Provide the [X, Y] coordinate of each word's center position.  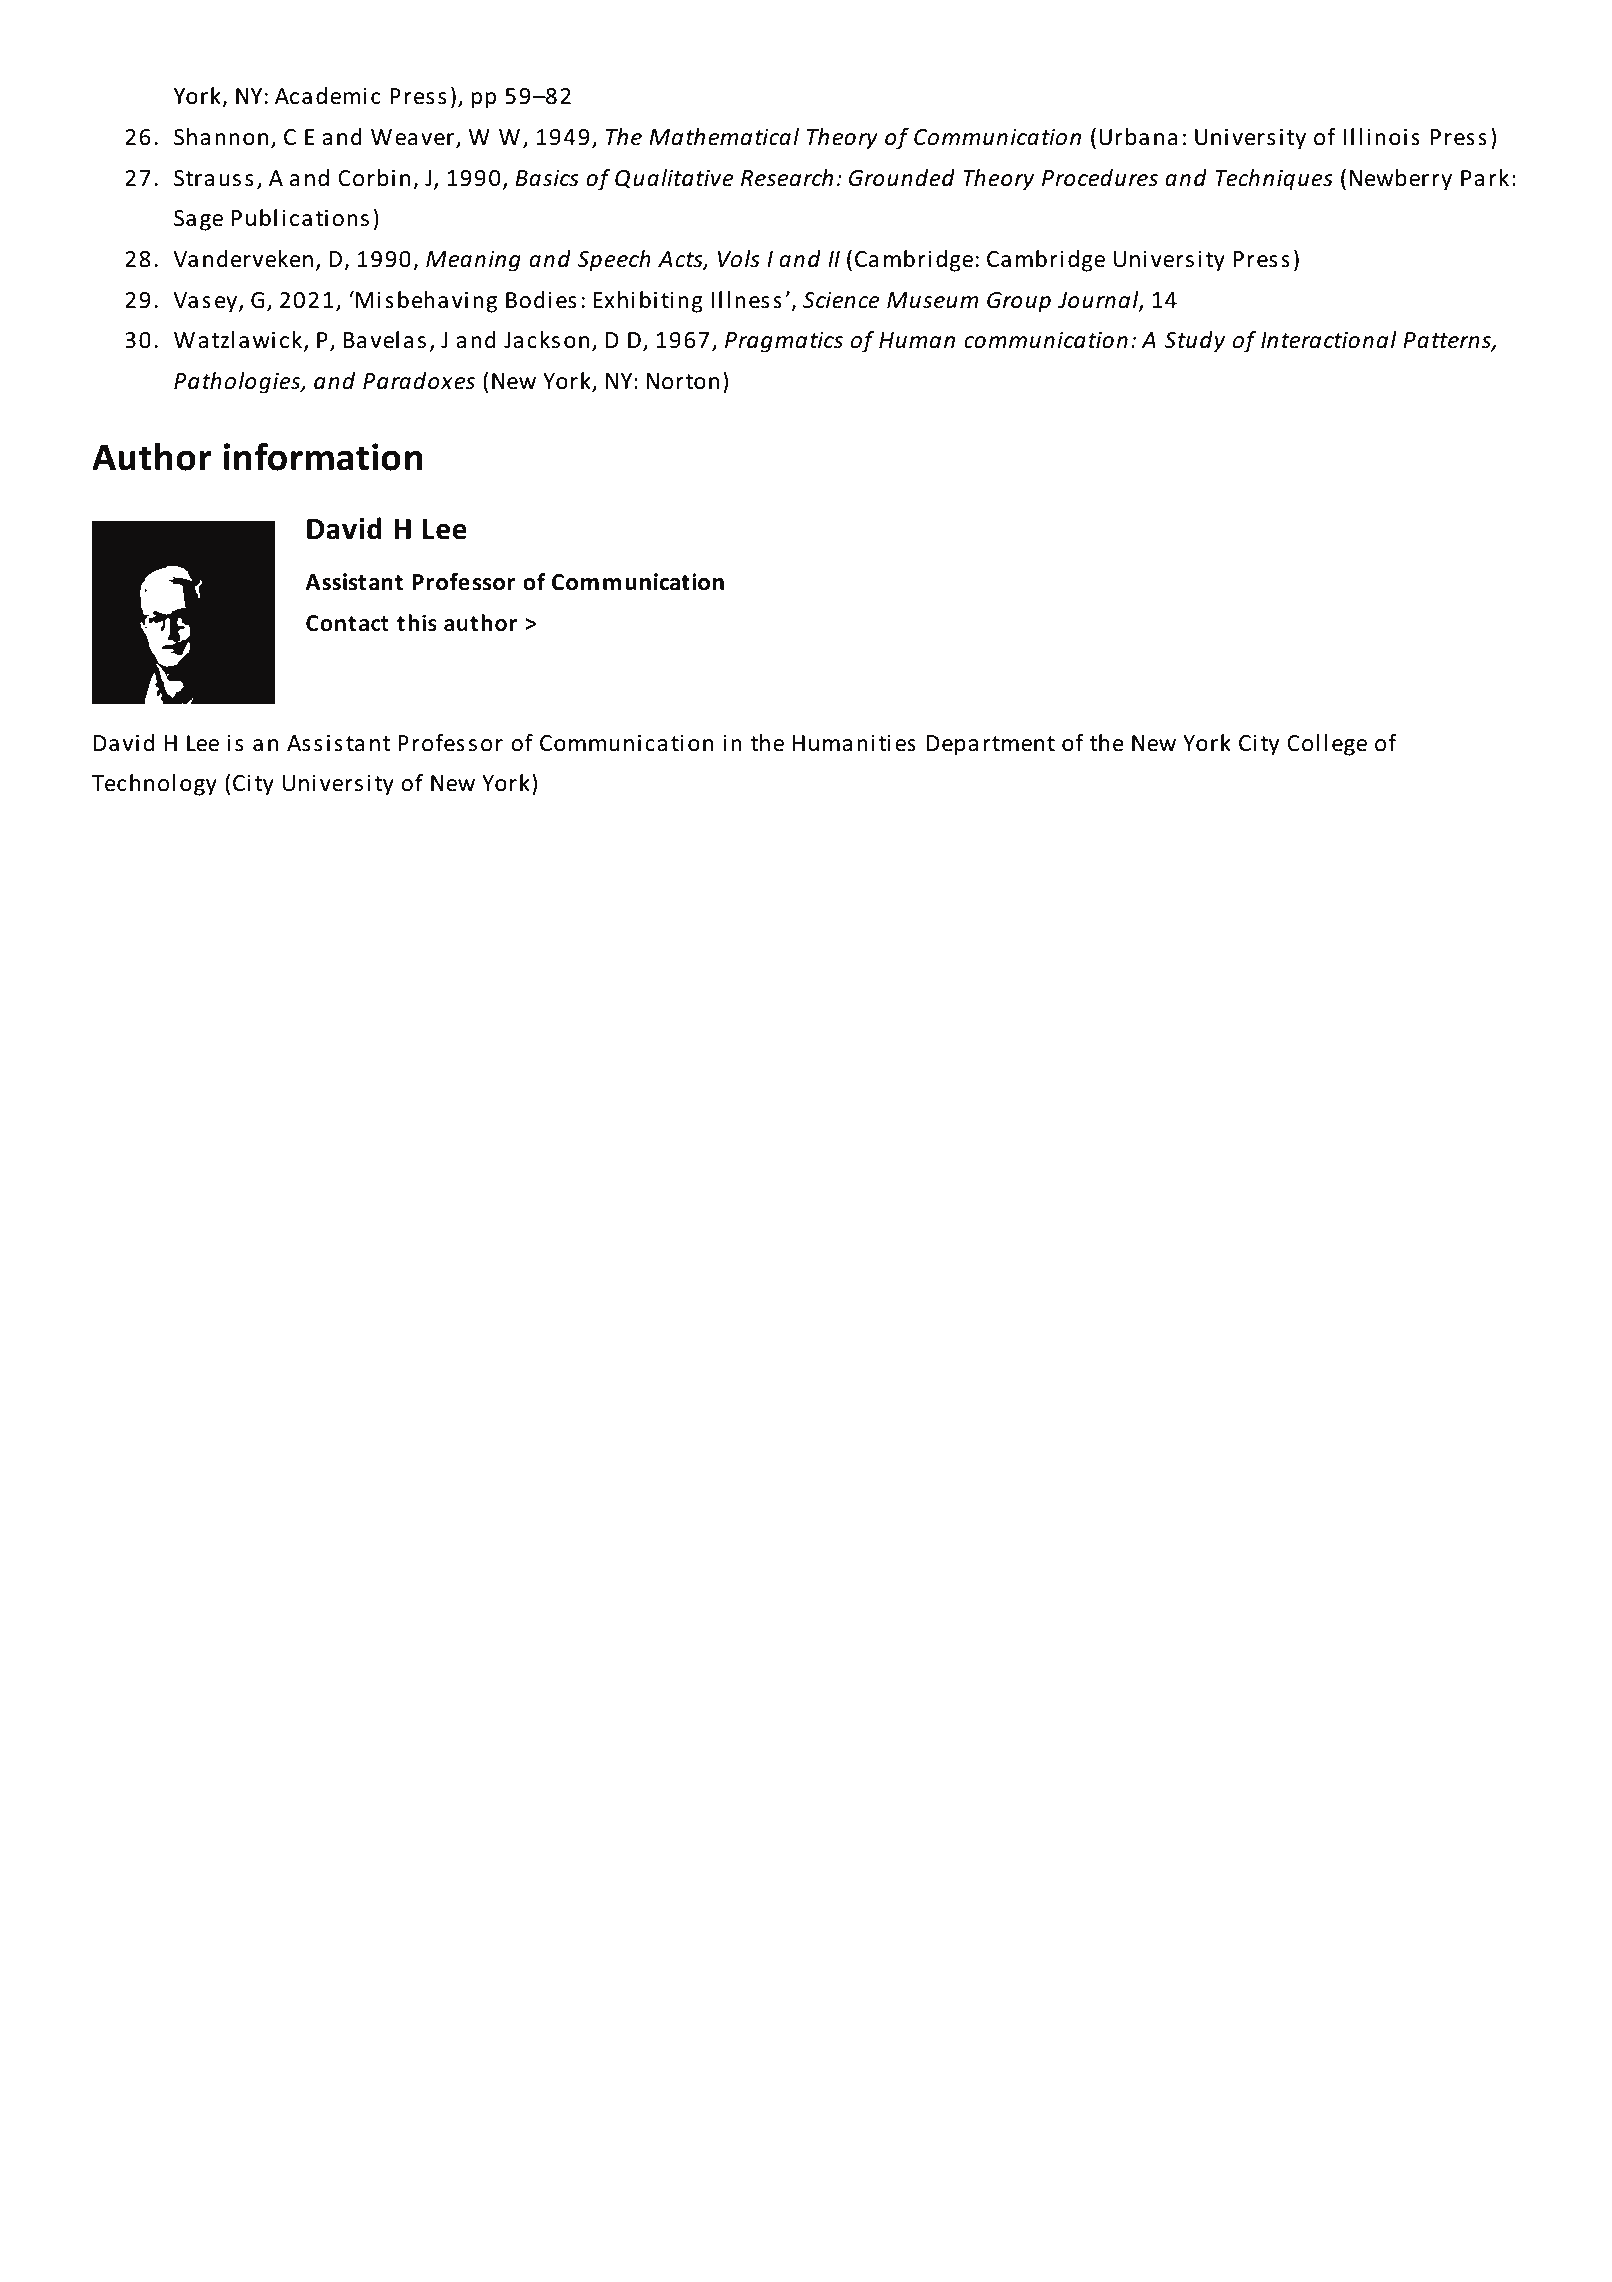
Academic [327, 96]
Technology [154, 785]
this [417, 623]
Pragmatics [784, 342]
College [1327, 745]
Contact [347, 623]
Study [1194, 342]
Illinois [1381, 137]
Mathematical [724, 137]
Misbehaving [426, 302]
